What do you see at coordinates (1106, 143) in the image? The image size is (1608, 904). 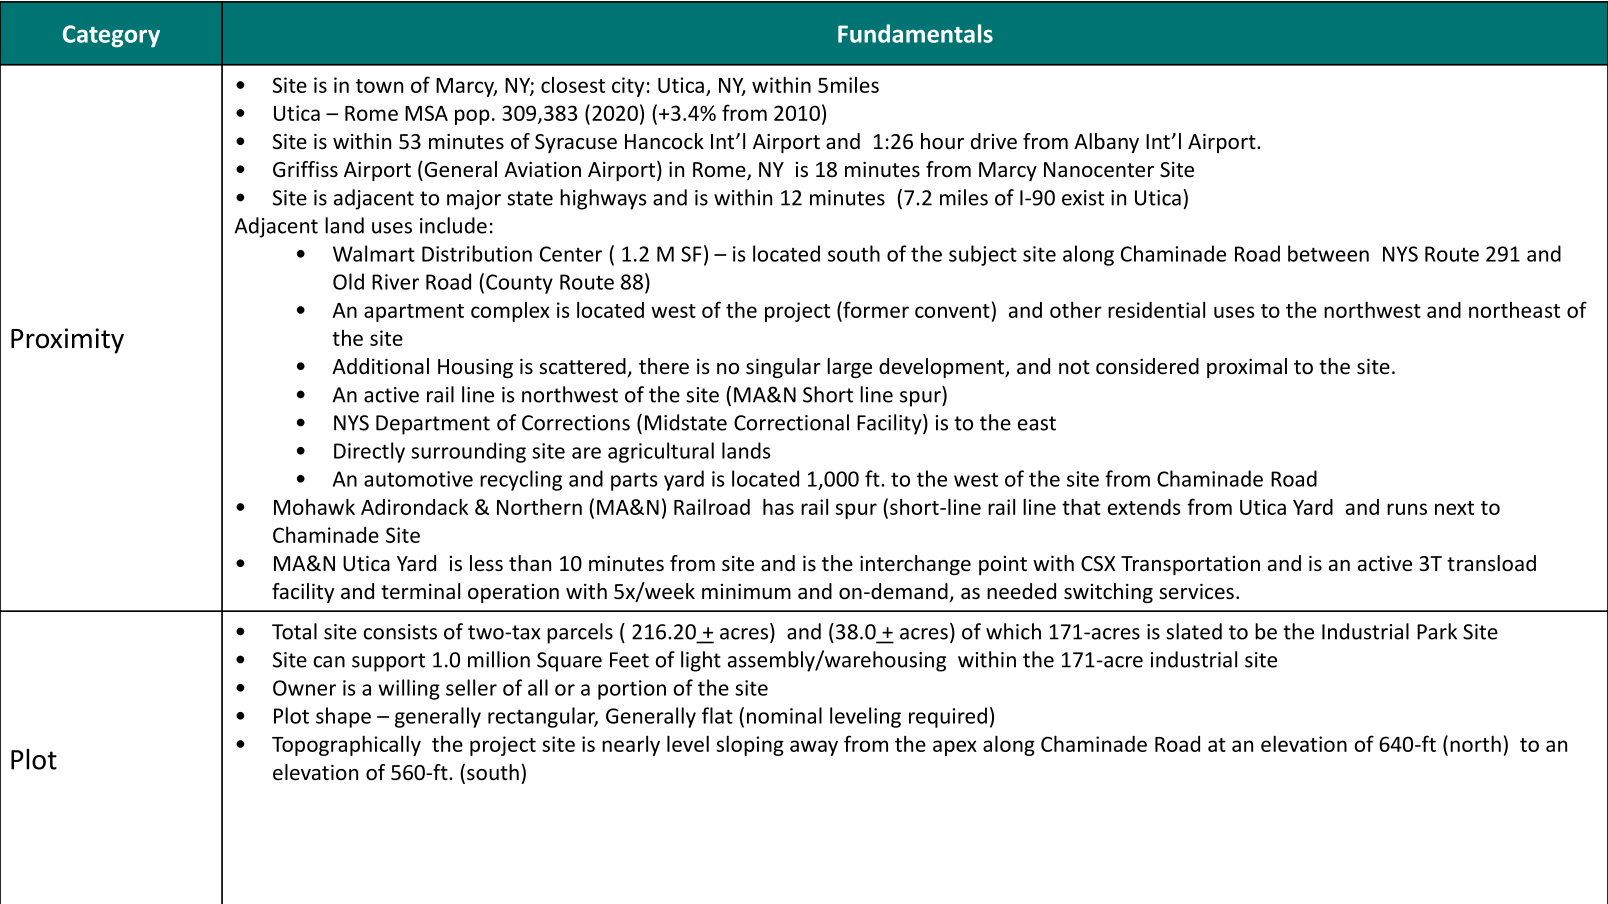 I see `Albany` at bounding box center [1106, 143].
